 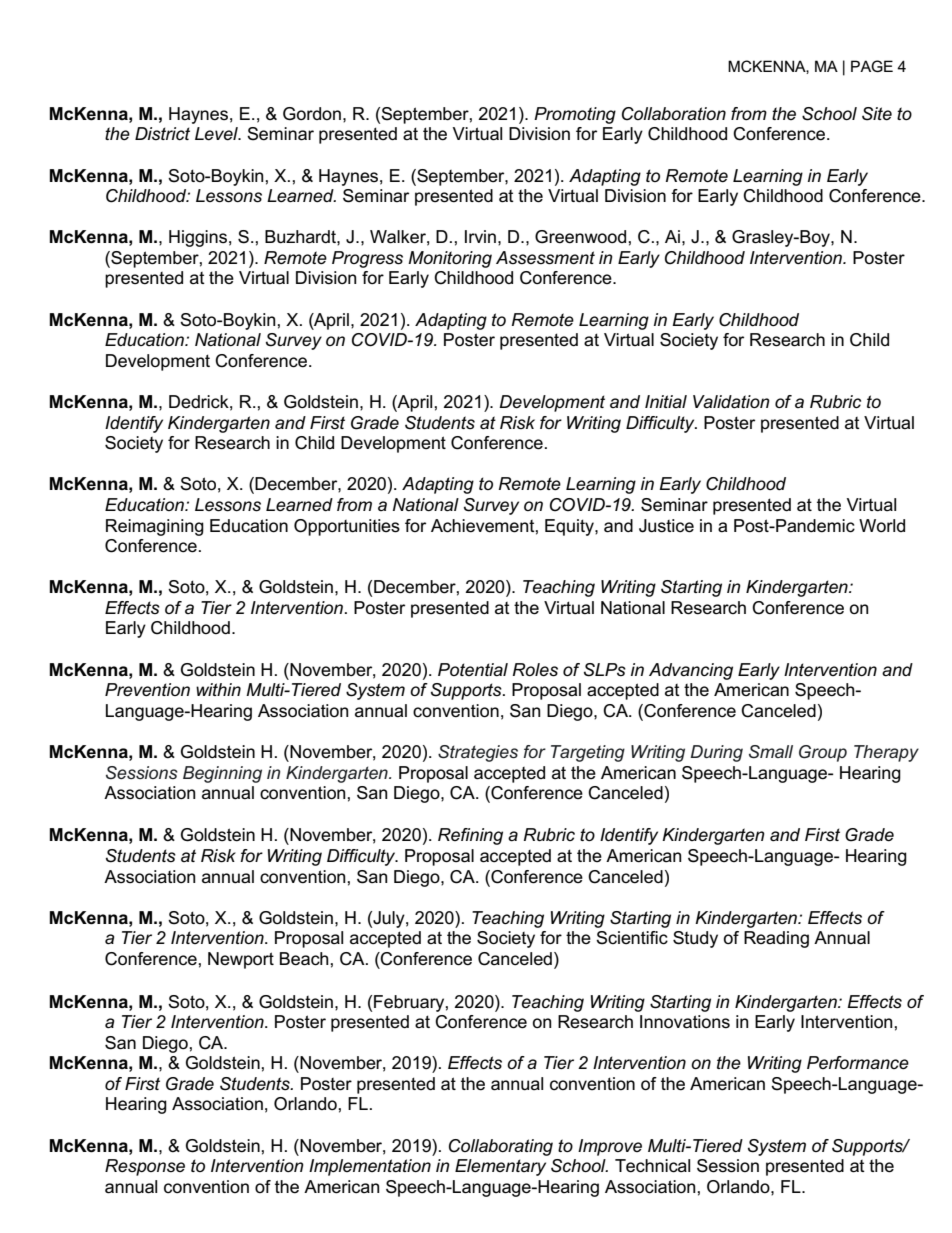 I want to click on Site, so click(x=877, y=114).
